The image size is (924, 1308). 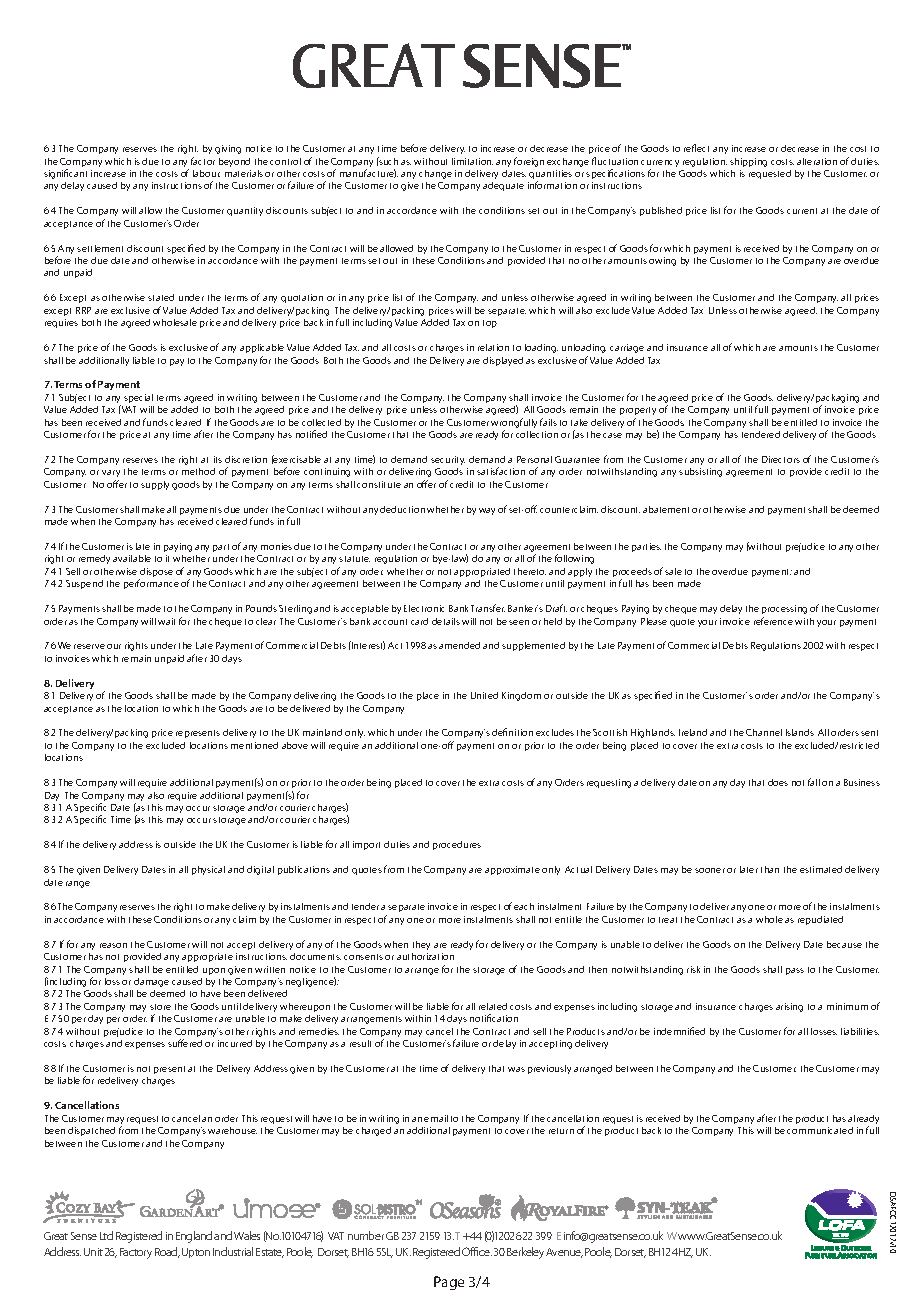 I want to click on labour, so click(x=206, y=173).
